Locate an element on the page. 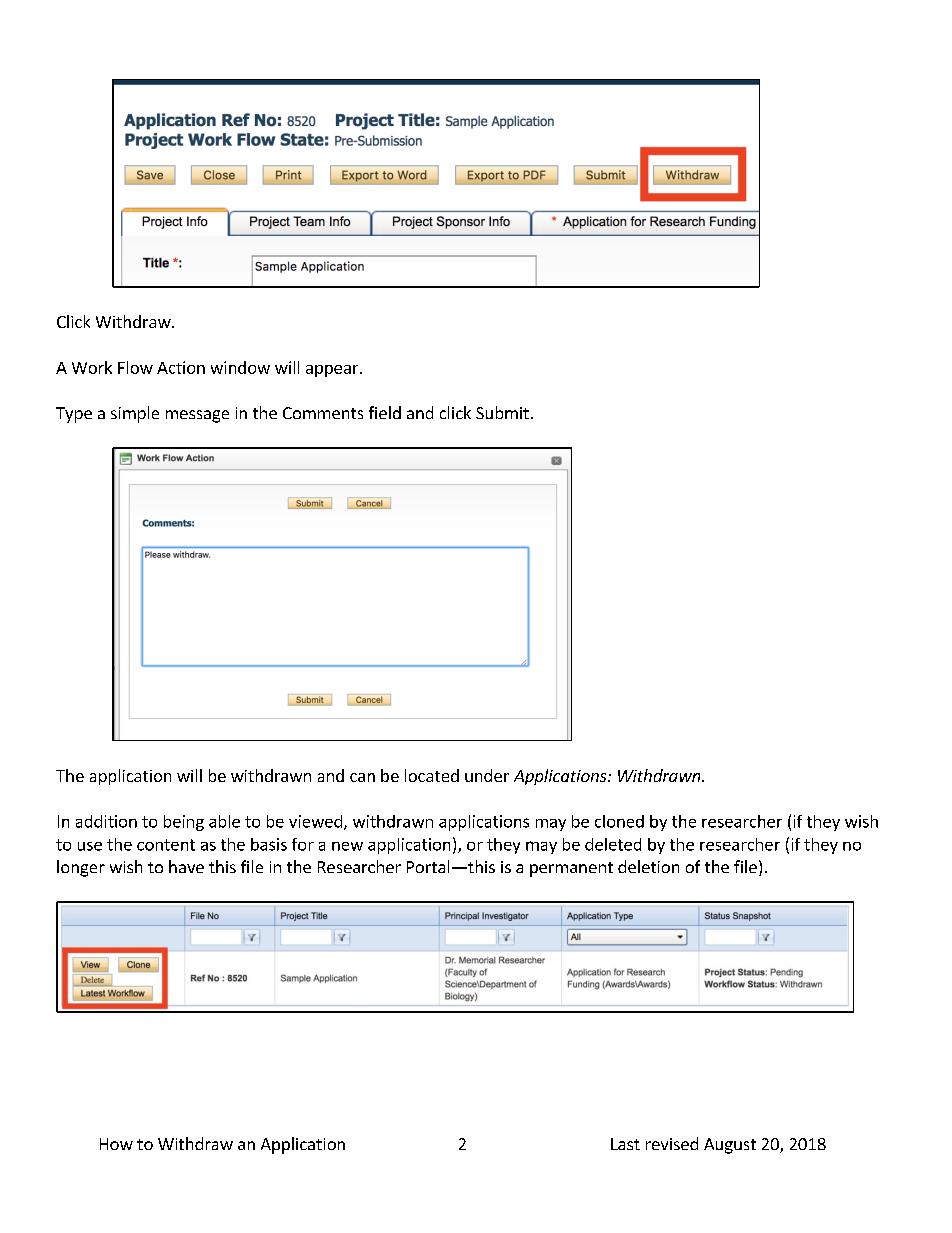 The width and height of the document is (952, 1233). How is located at coordinates (116, 1144).
